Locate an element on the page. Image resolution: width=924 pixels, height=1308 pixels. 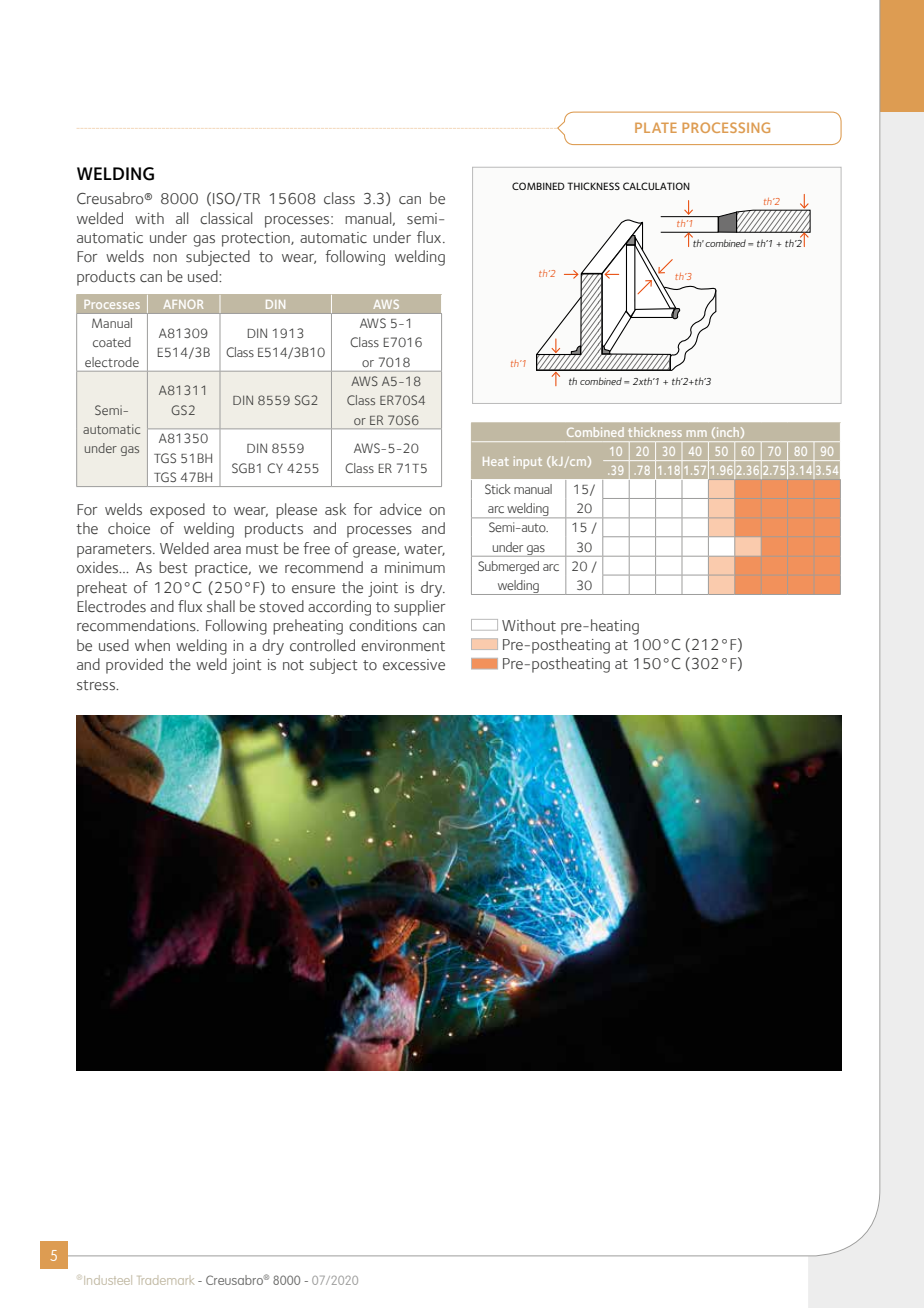
not is located at coordinates (293, 665).
